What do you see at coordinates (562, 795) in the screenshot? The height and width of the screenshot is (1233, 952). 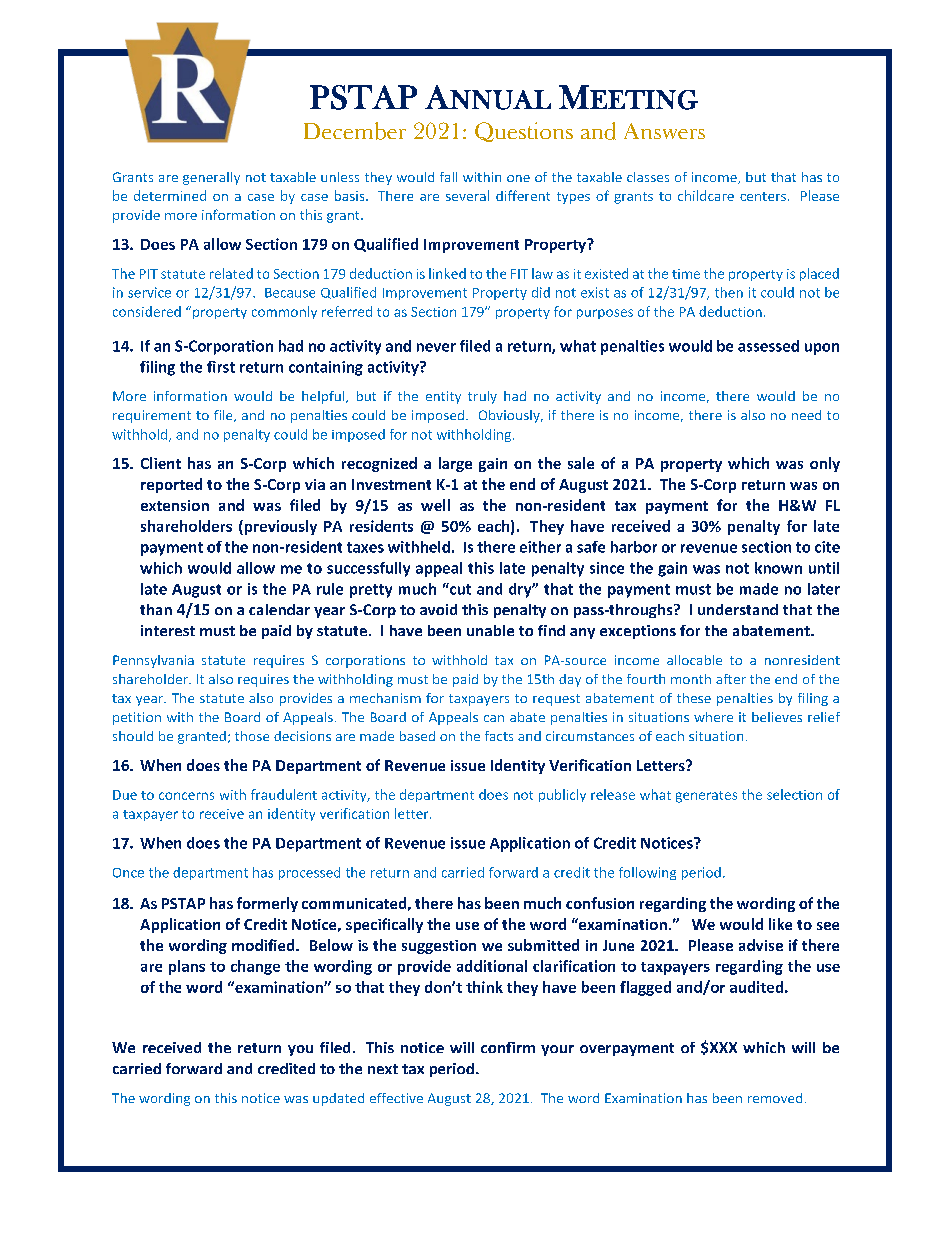 I see `publicly` at bounding box center [562, 795].
